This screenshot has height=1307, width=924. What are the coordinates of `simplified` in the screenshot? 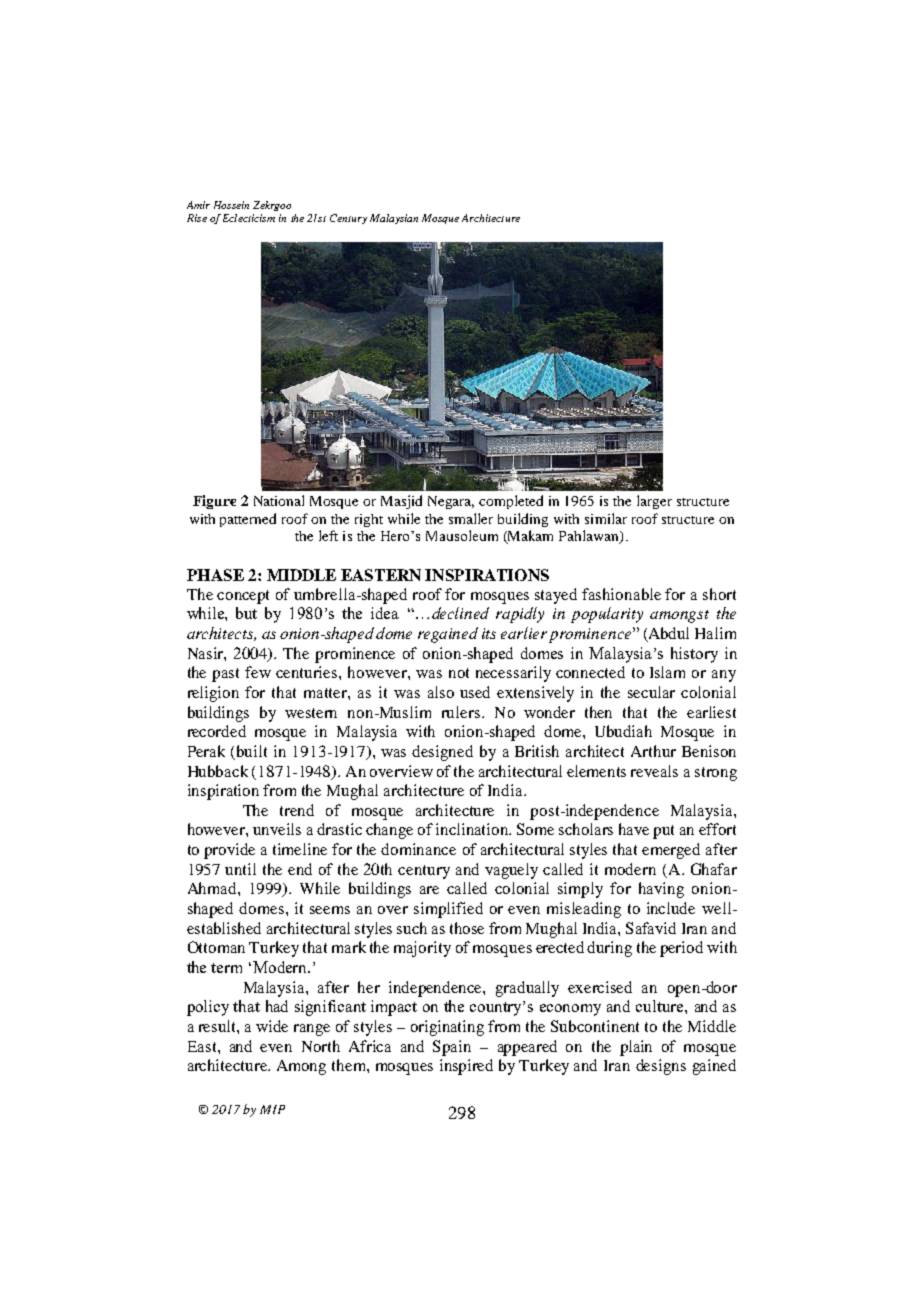 It's located at (448, 910).
